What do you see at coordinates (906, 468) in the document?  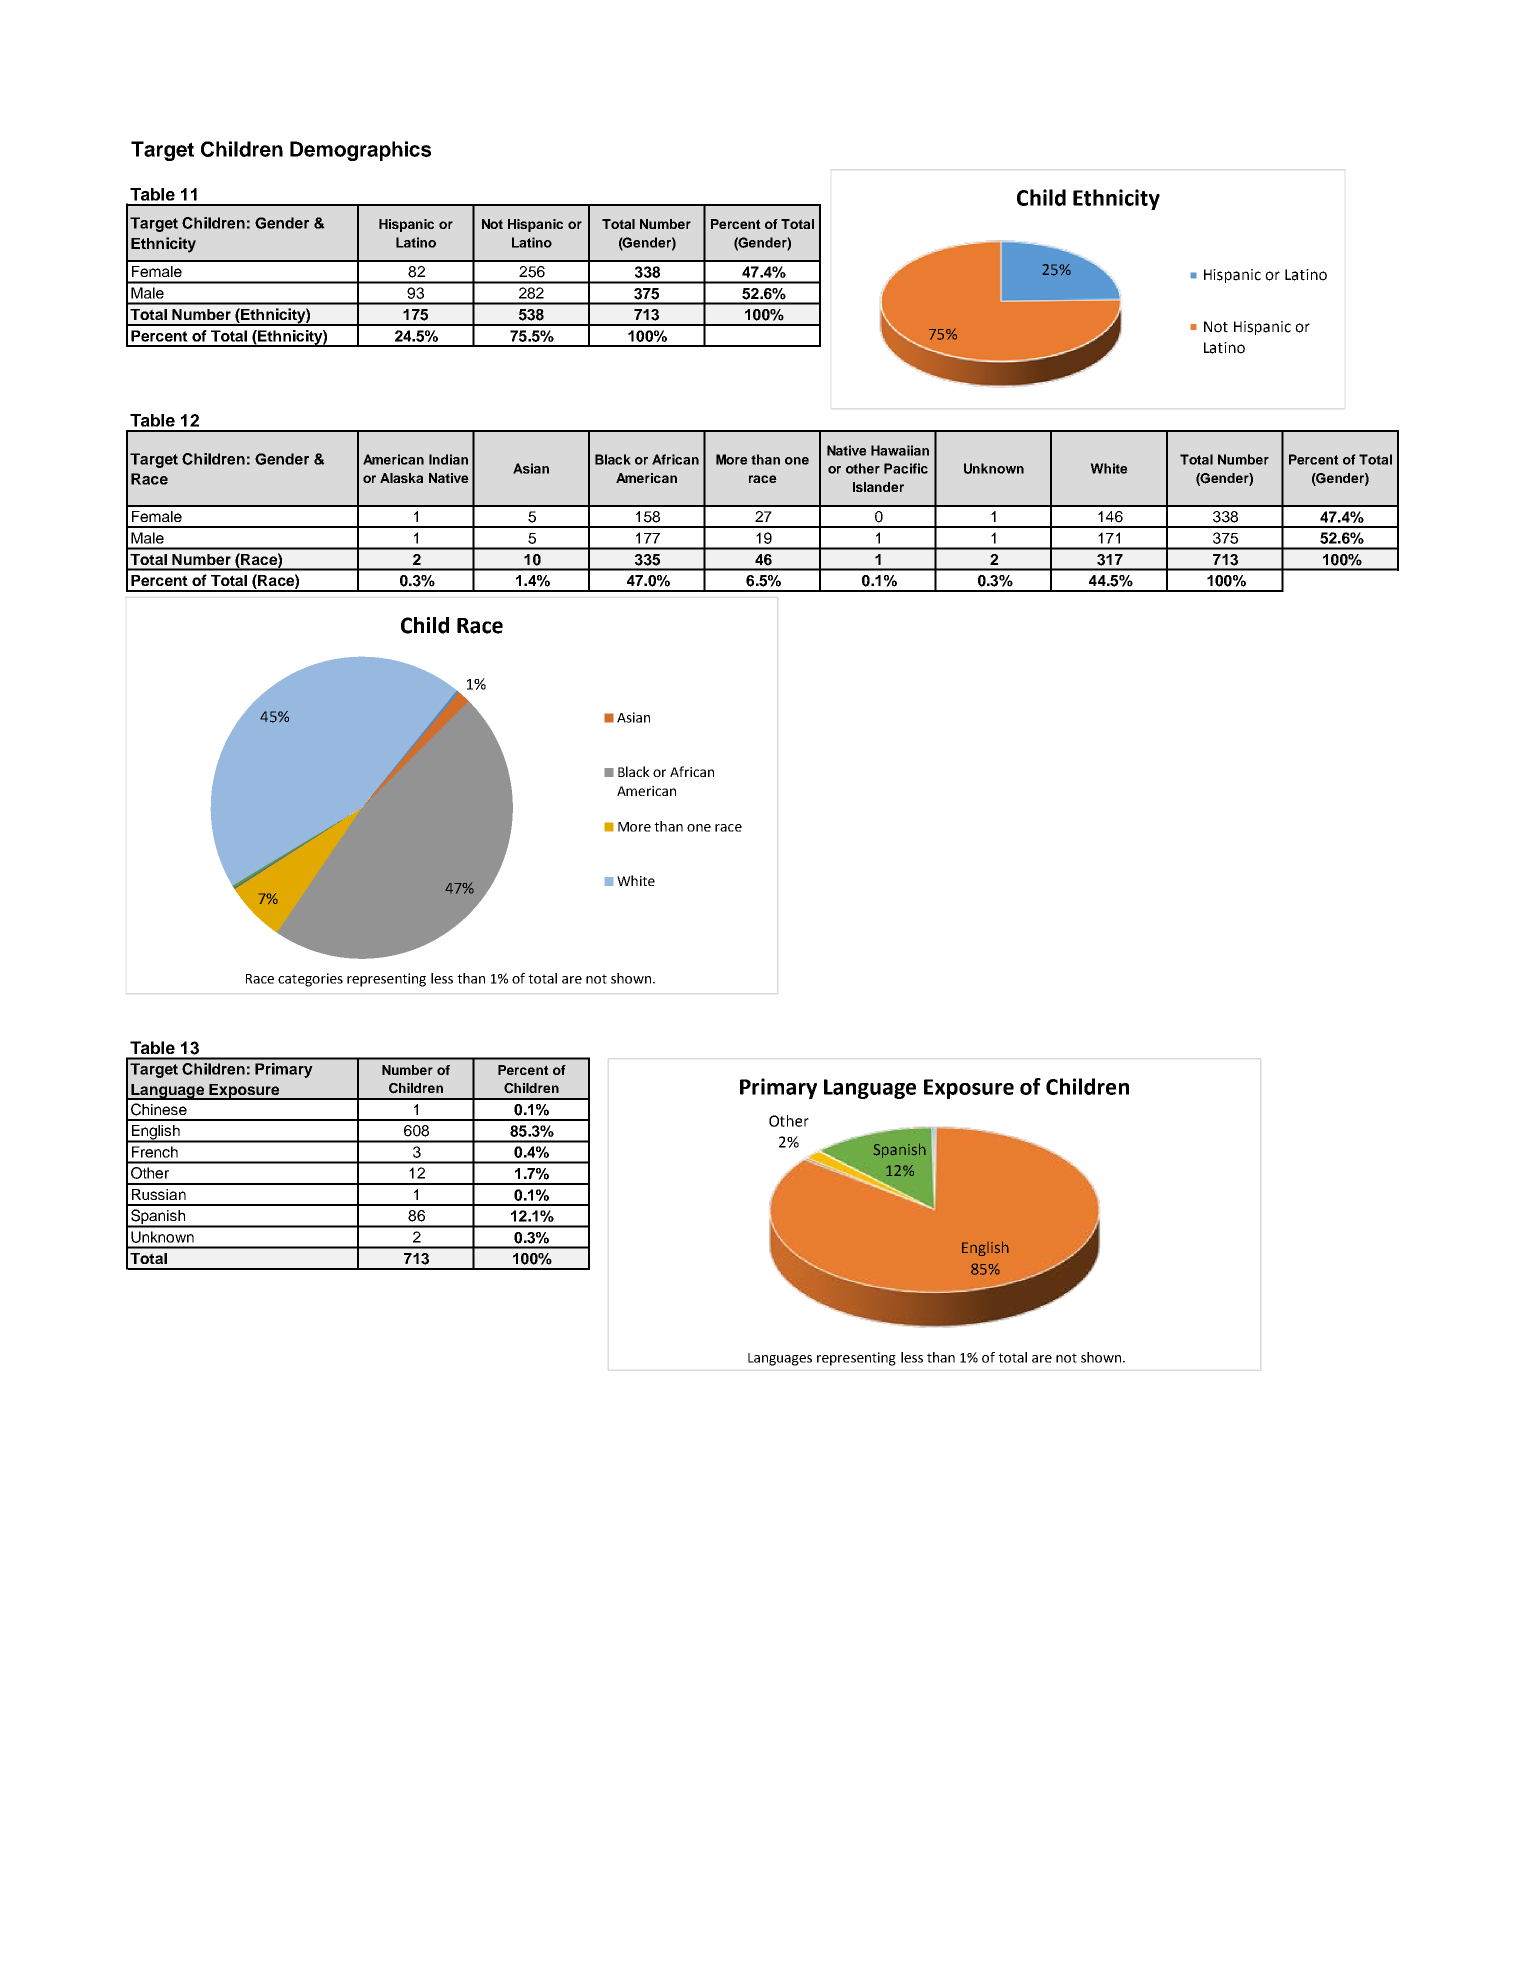 I see `Pacific` at bounding box center [906, 468].
